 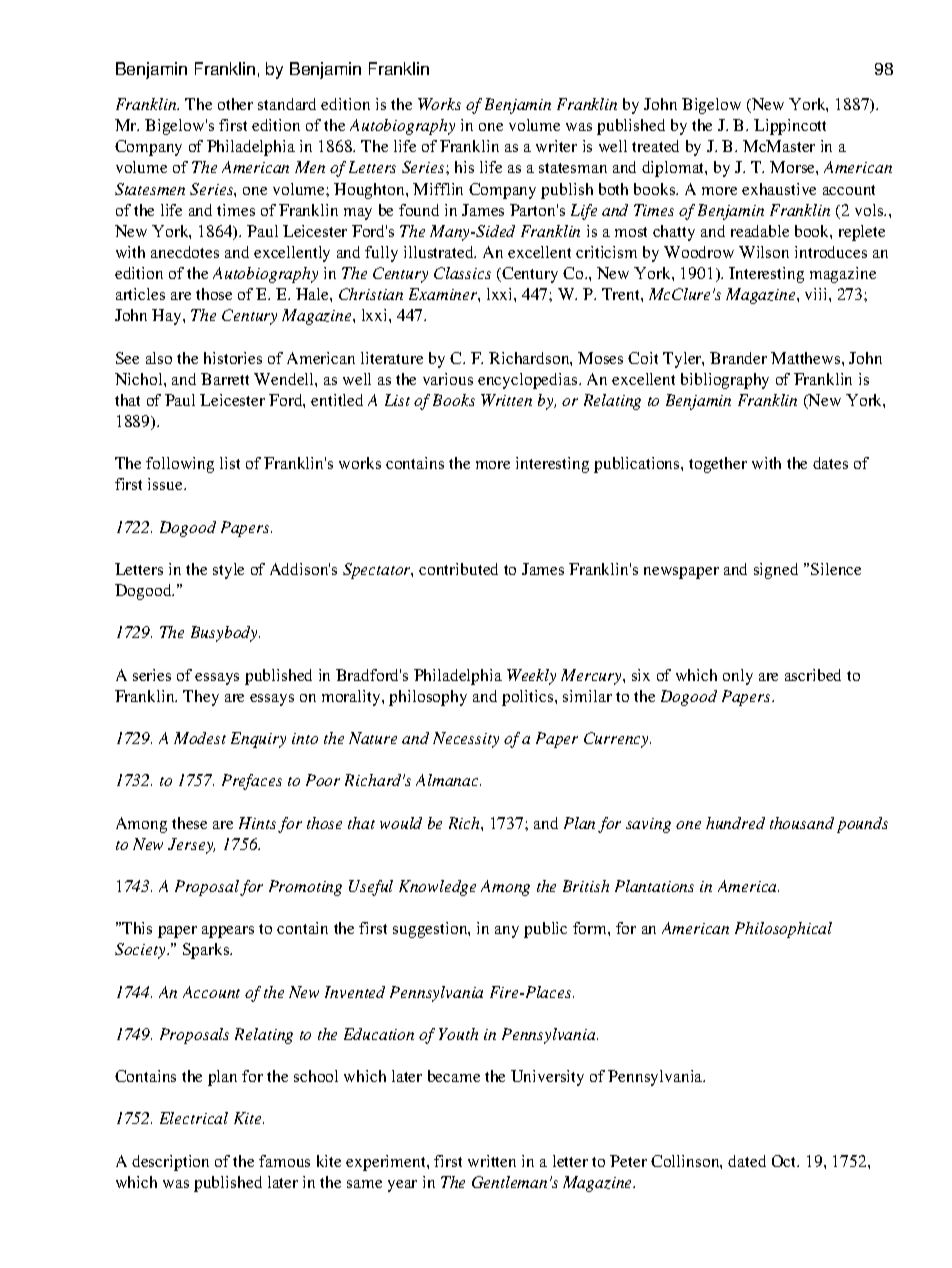 What do you see at coordinates (790, 127) in the page?
I see `Lippincott` at bounding box center [790, 127].
